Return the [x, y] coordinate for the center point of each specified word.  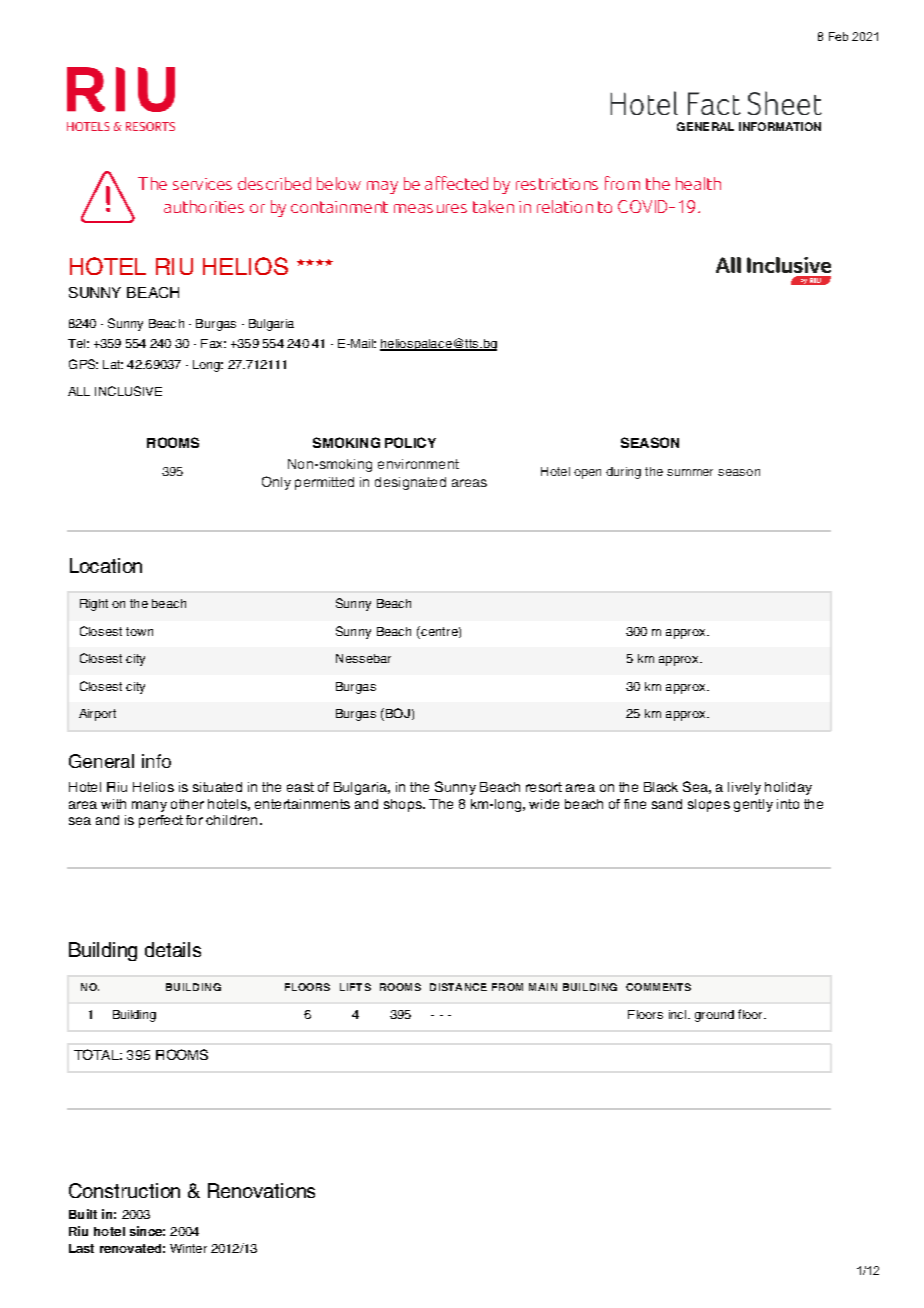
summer [690, 472]
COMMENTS [658, 987]
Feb [838, 36]
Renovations [261, 1190]
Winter [188, 1248]
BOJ [398, 713]
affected [456, 183]
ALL [79, 391]
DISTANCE [458, 987]
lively [744, 788]
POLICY [410, 442]
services [202, 184]
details [173, 949]
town [139, 631]
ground [714, 1016]
